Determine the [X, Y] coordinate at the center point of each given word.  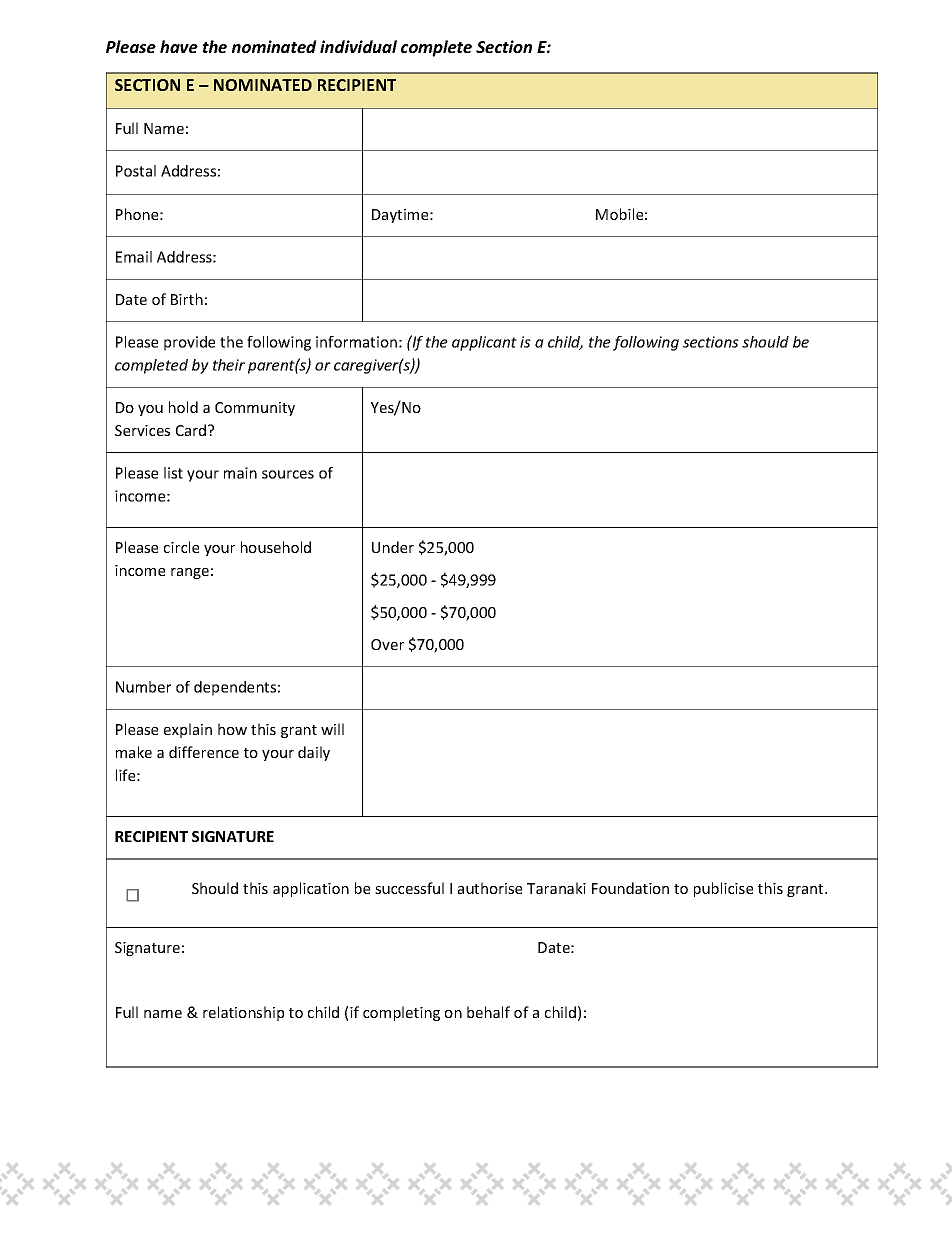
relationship [243, 1013]
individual [358, 46]
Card [192, 430]
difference [204, 752]
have [179, 46]
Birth [187, 299]
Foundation [630, 888]
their [229, 365]
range [190, 573]
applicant [484, 343]
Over [387, 644]
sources [288, 474]
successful [409, 888]
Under [393, 547]
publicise [723, 889]
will [332, 729]
